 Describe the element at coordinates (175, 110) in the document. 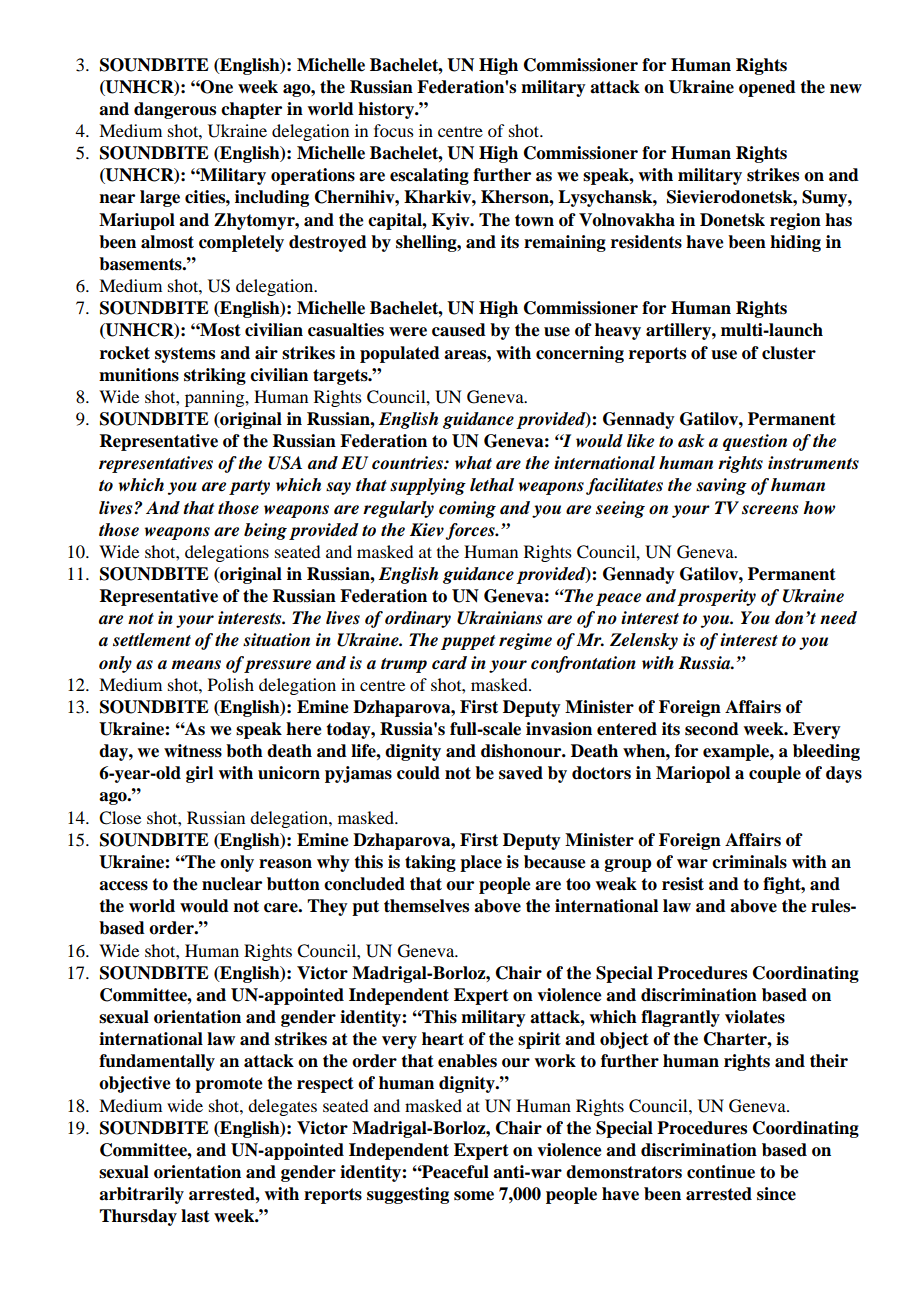

I see `dangerous` at that location.
